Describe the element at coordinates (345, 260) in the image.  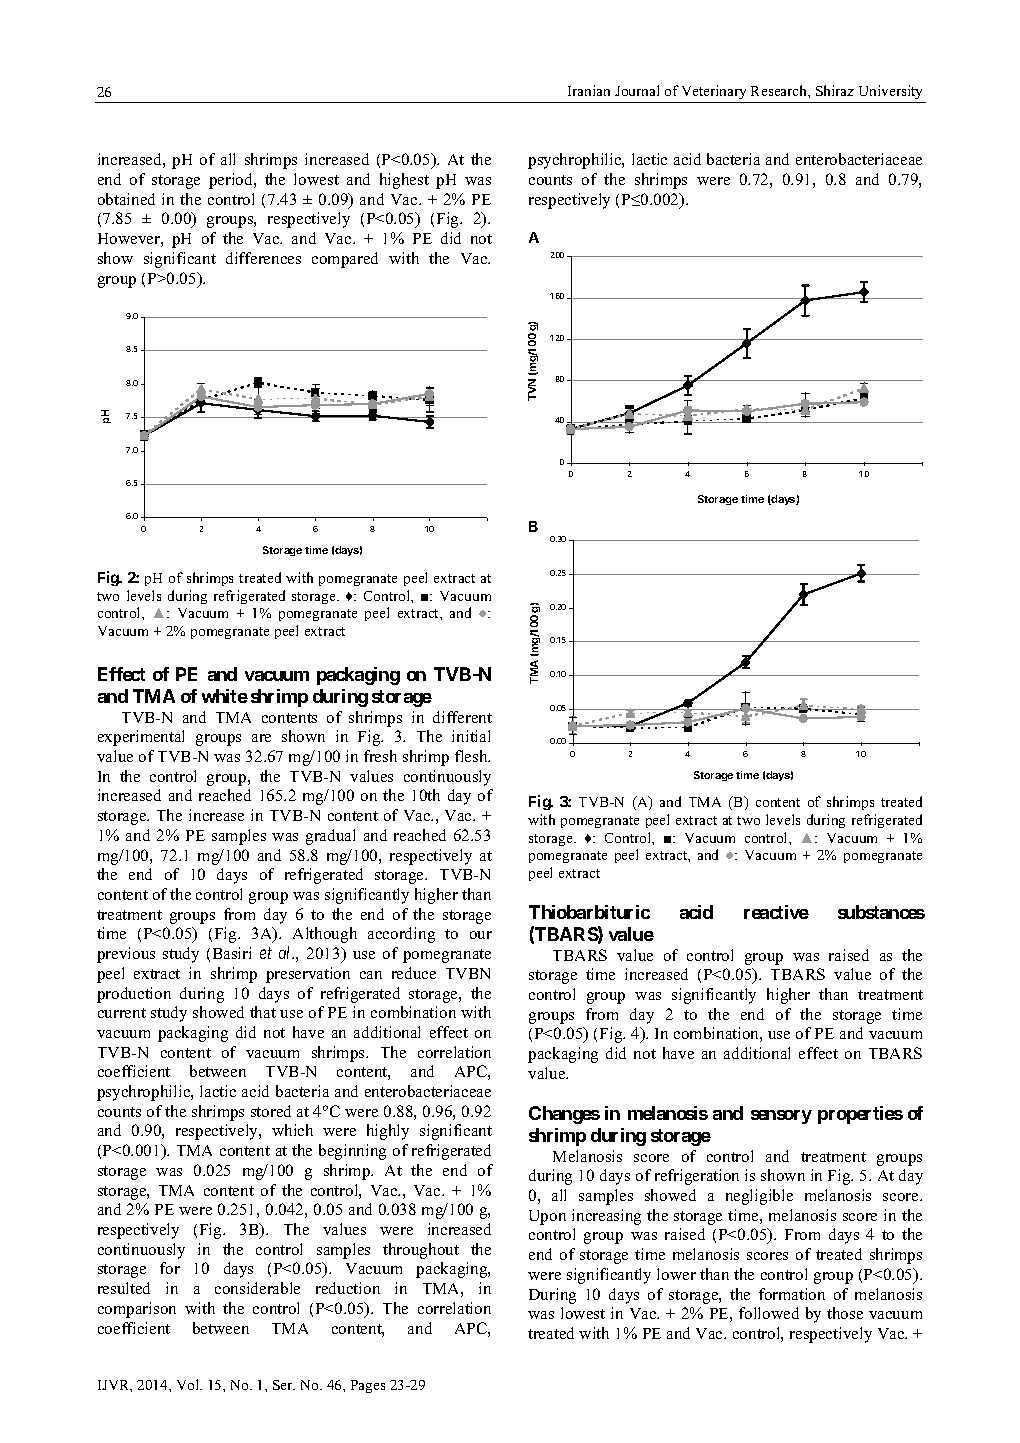
I see `compared` at that location.
